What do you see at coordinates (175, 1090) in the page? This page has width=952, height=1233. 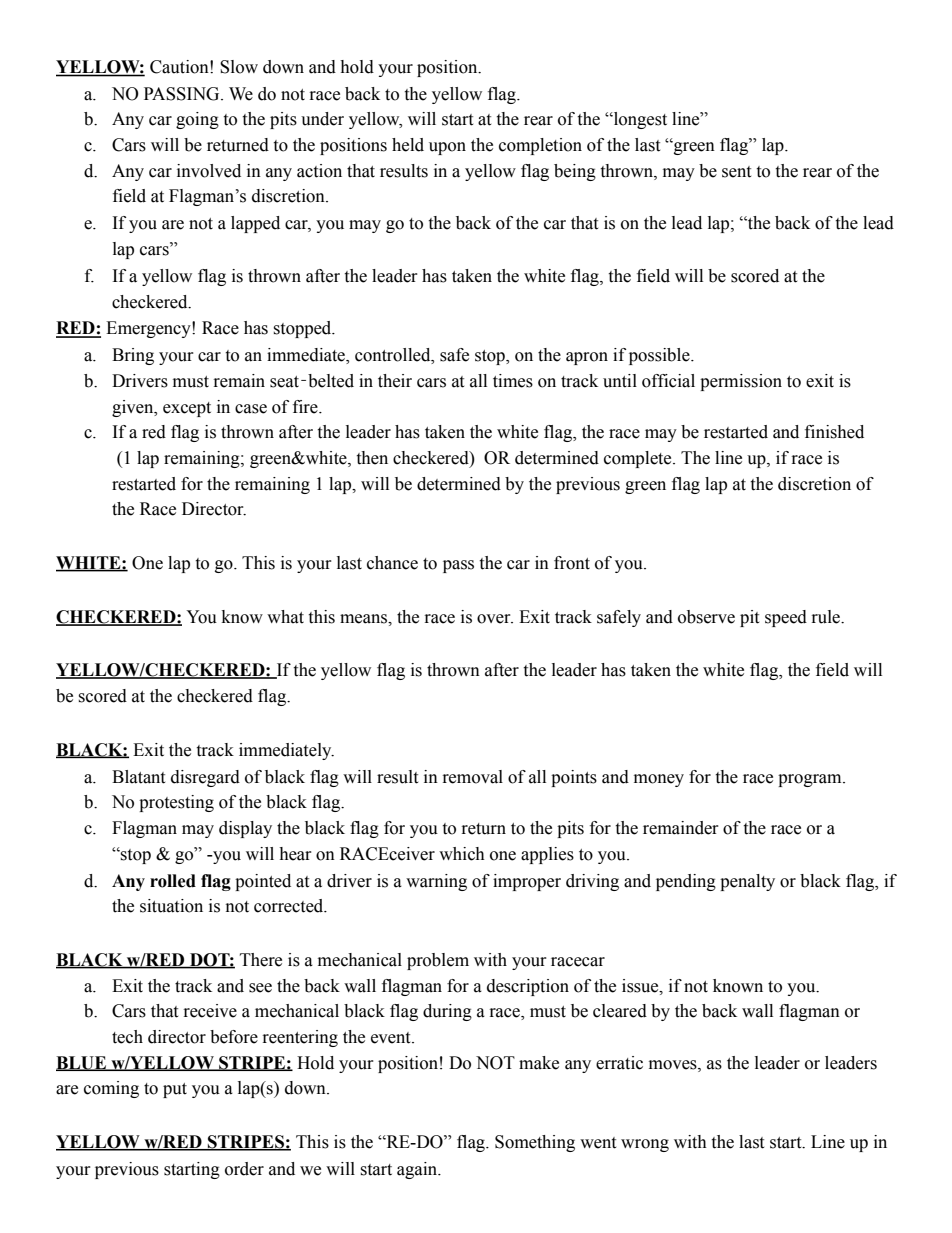 I see `put` at bounding box center [175, 1090].
